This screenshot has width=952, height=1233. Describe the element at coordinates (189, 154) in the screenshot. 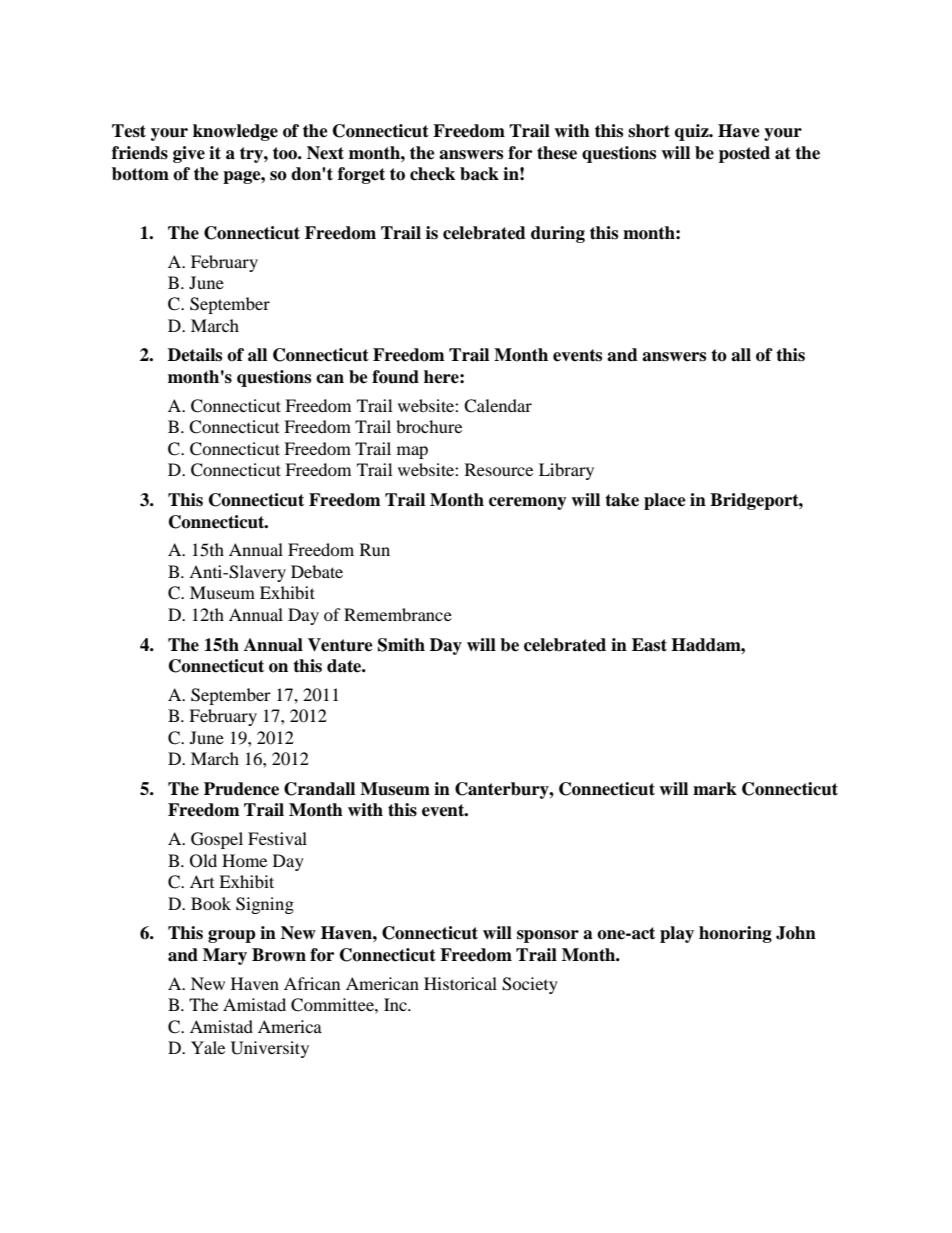

I see `give` at that location.
